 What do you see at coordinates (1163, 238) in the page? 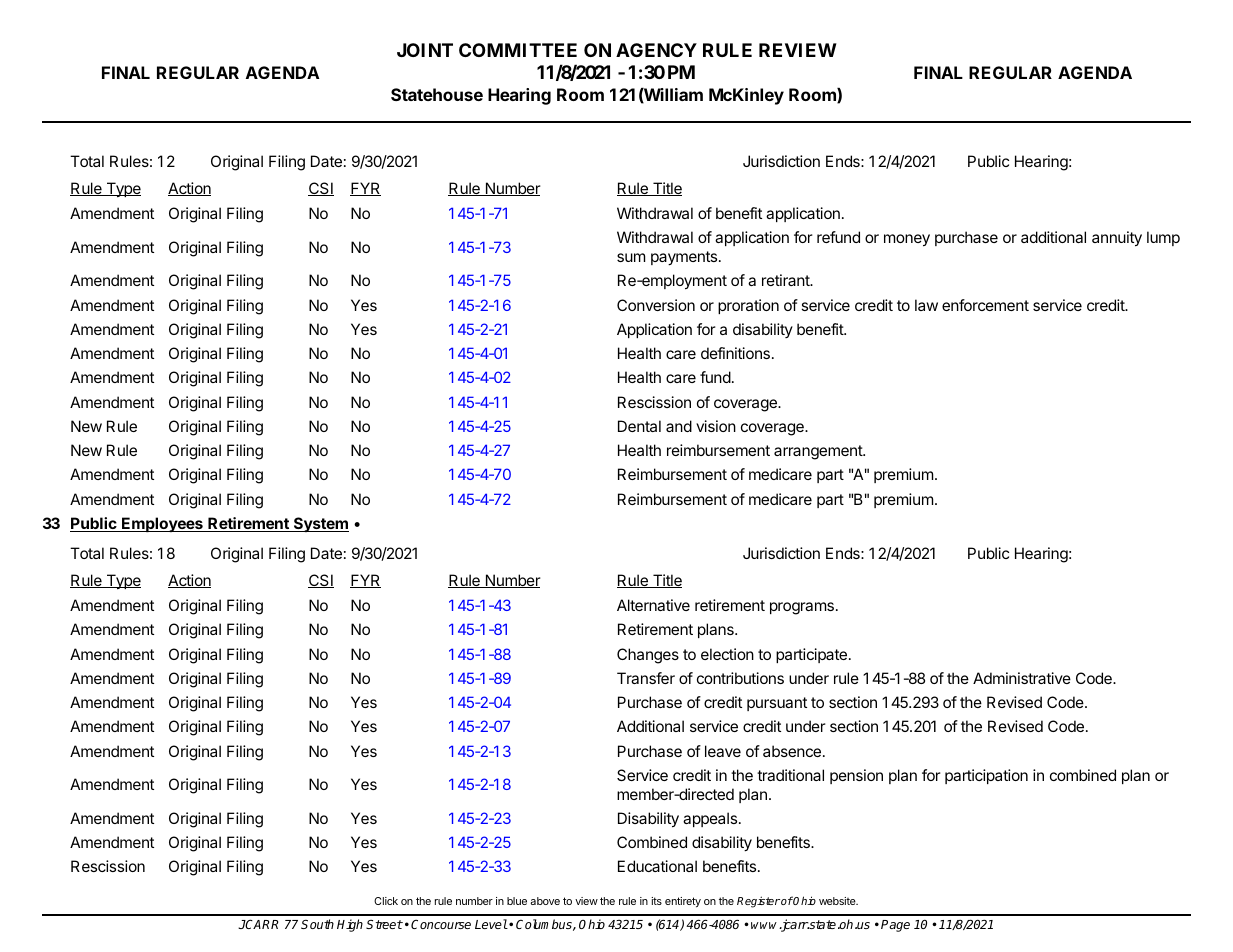
I see `lump` at bounding box center [1163, 238].
